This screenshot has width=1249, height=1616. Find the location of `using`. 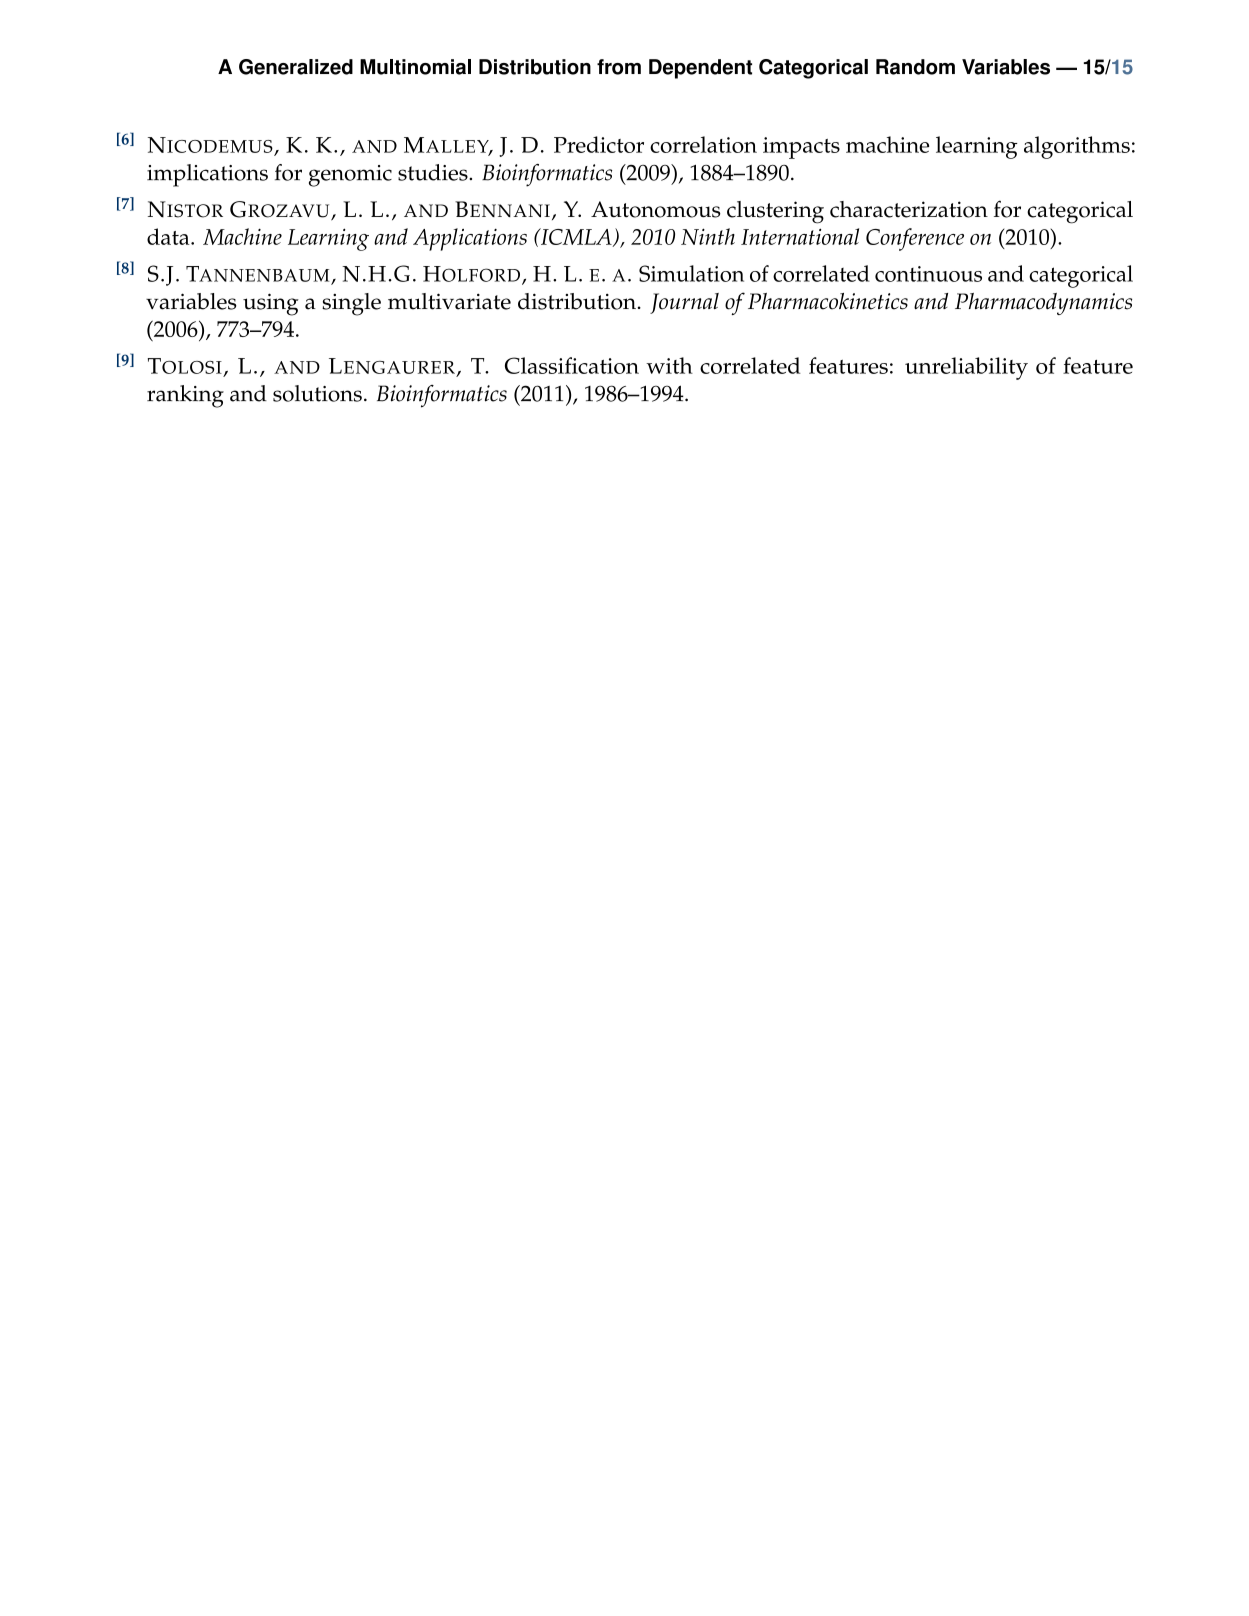

using is located at coordinates (271, 304).
